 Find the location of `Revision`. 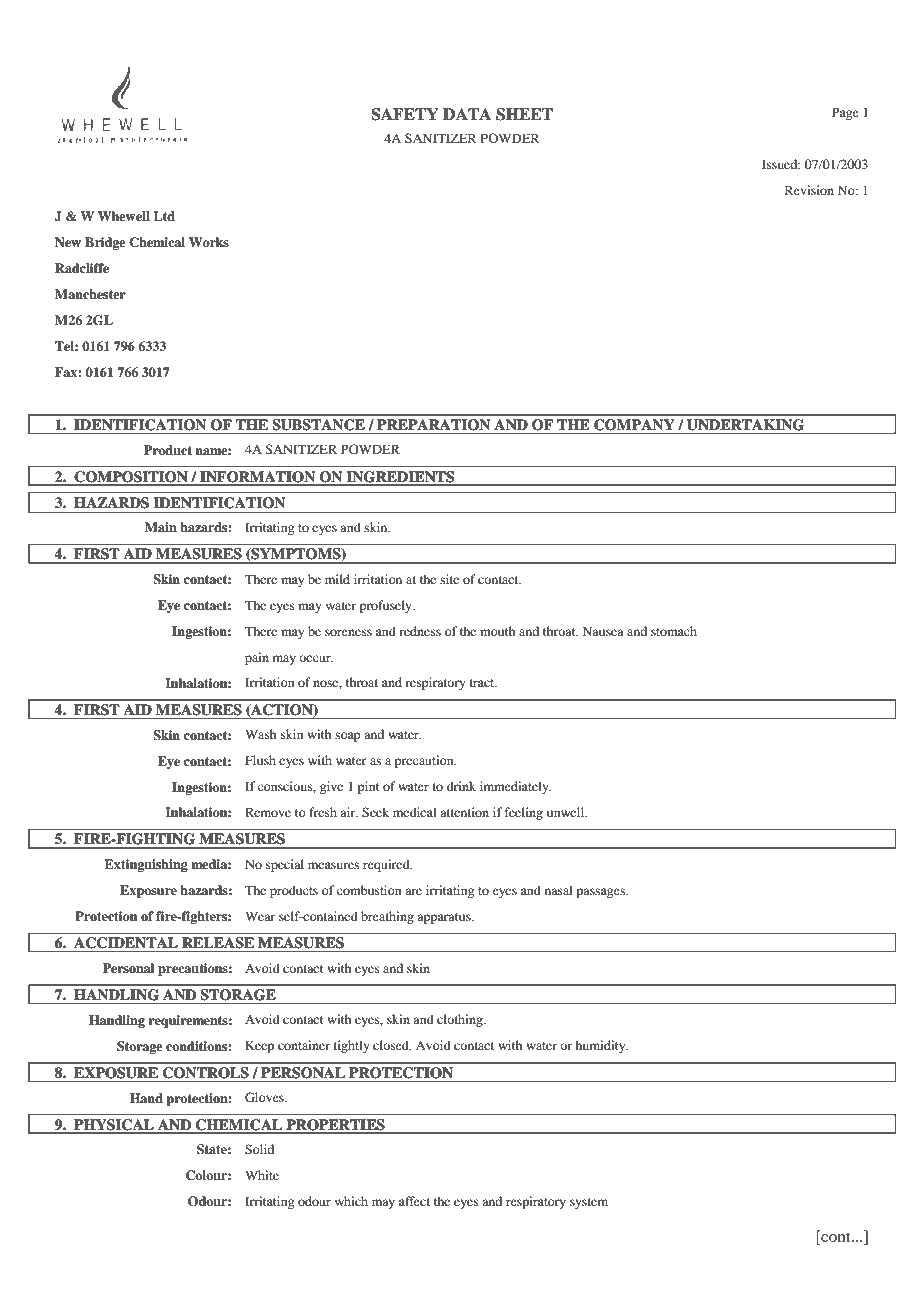

Revision is located at coordinates (809, 190).
